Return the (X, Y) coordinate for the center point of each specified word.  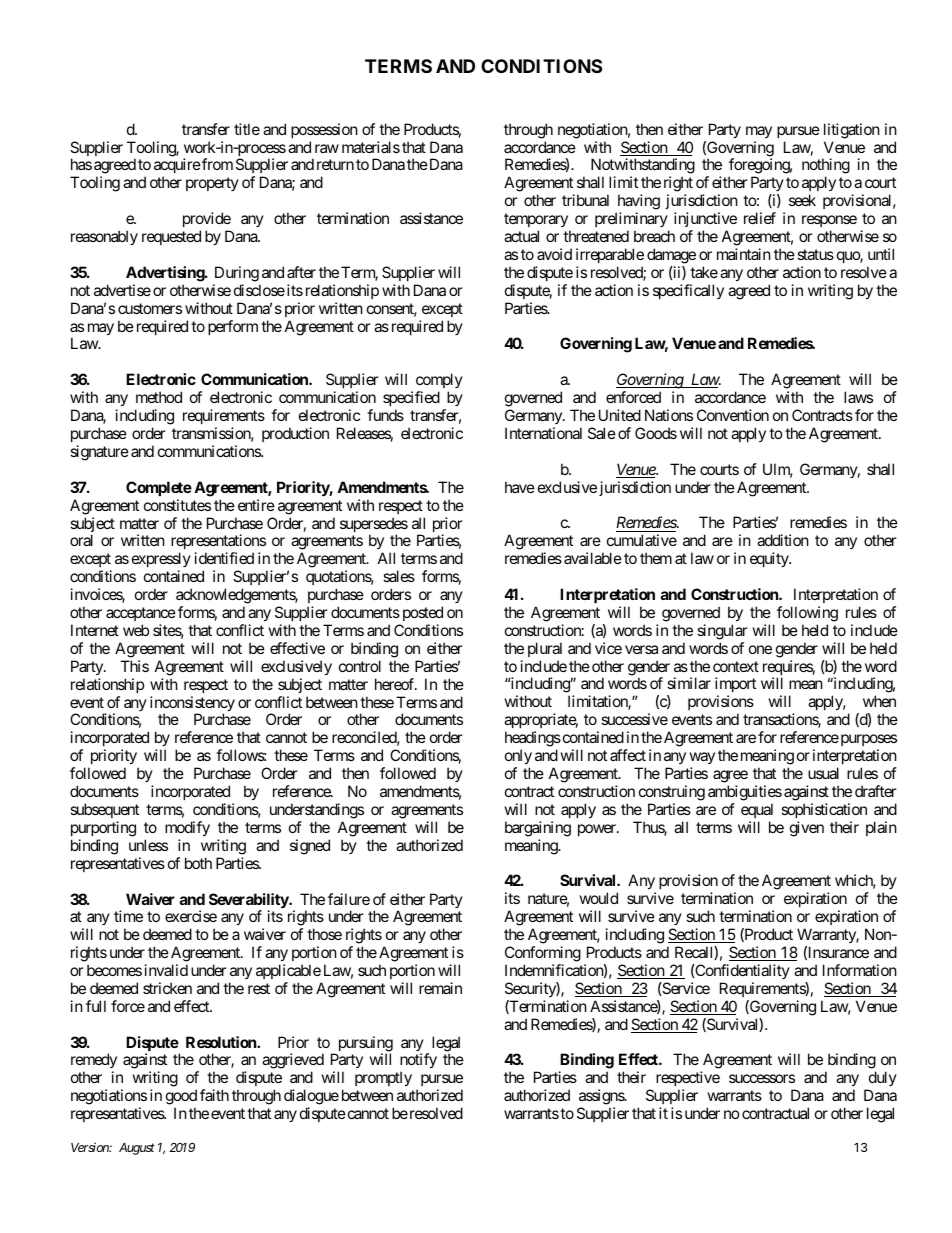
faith (214, 1095)
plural (545, 649)
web (136, 630)
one (760, 649)
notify (418, 1062)
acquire (177, 167)
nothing (826, 167)
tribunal (585, 200)
